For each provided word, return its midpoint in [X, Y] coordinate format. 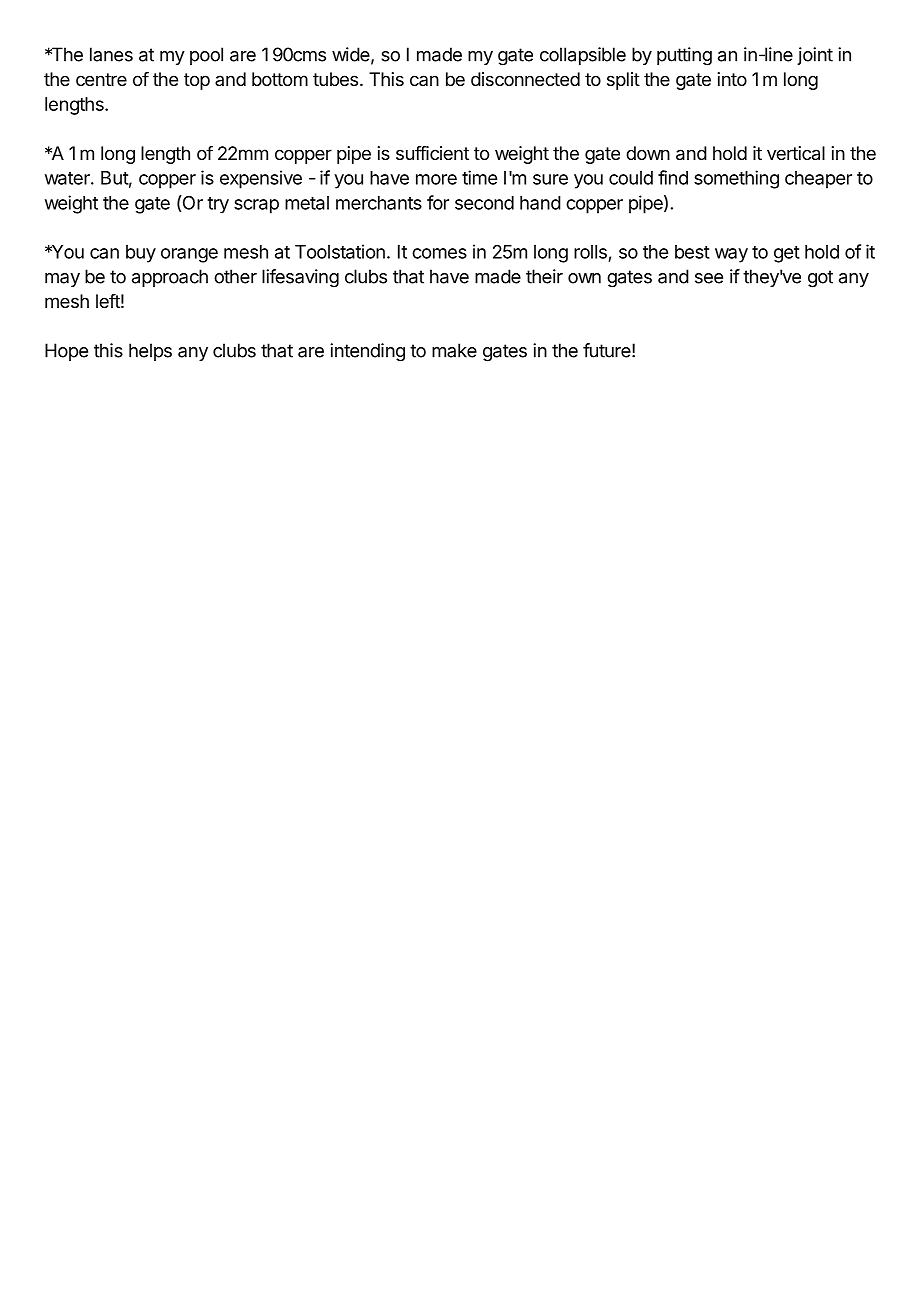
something [736, 179]
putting [684, 56]
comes [439, 253]
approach [170, 278]
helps [150, 352]
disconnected [525, 79]
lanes [111, 54]
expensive [261, 179]
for [438, 202]
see [709, 278]
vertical [796, 153]
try [218, 205]
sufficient [432, 153]
